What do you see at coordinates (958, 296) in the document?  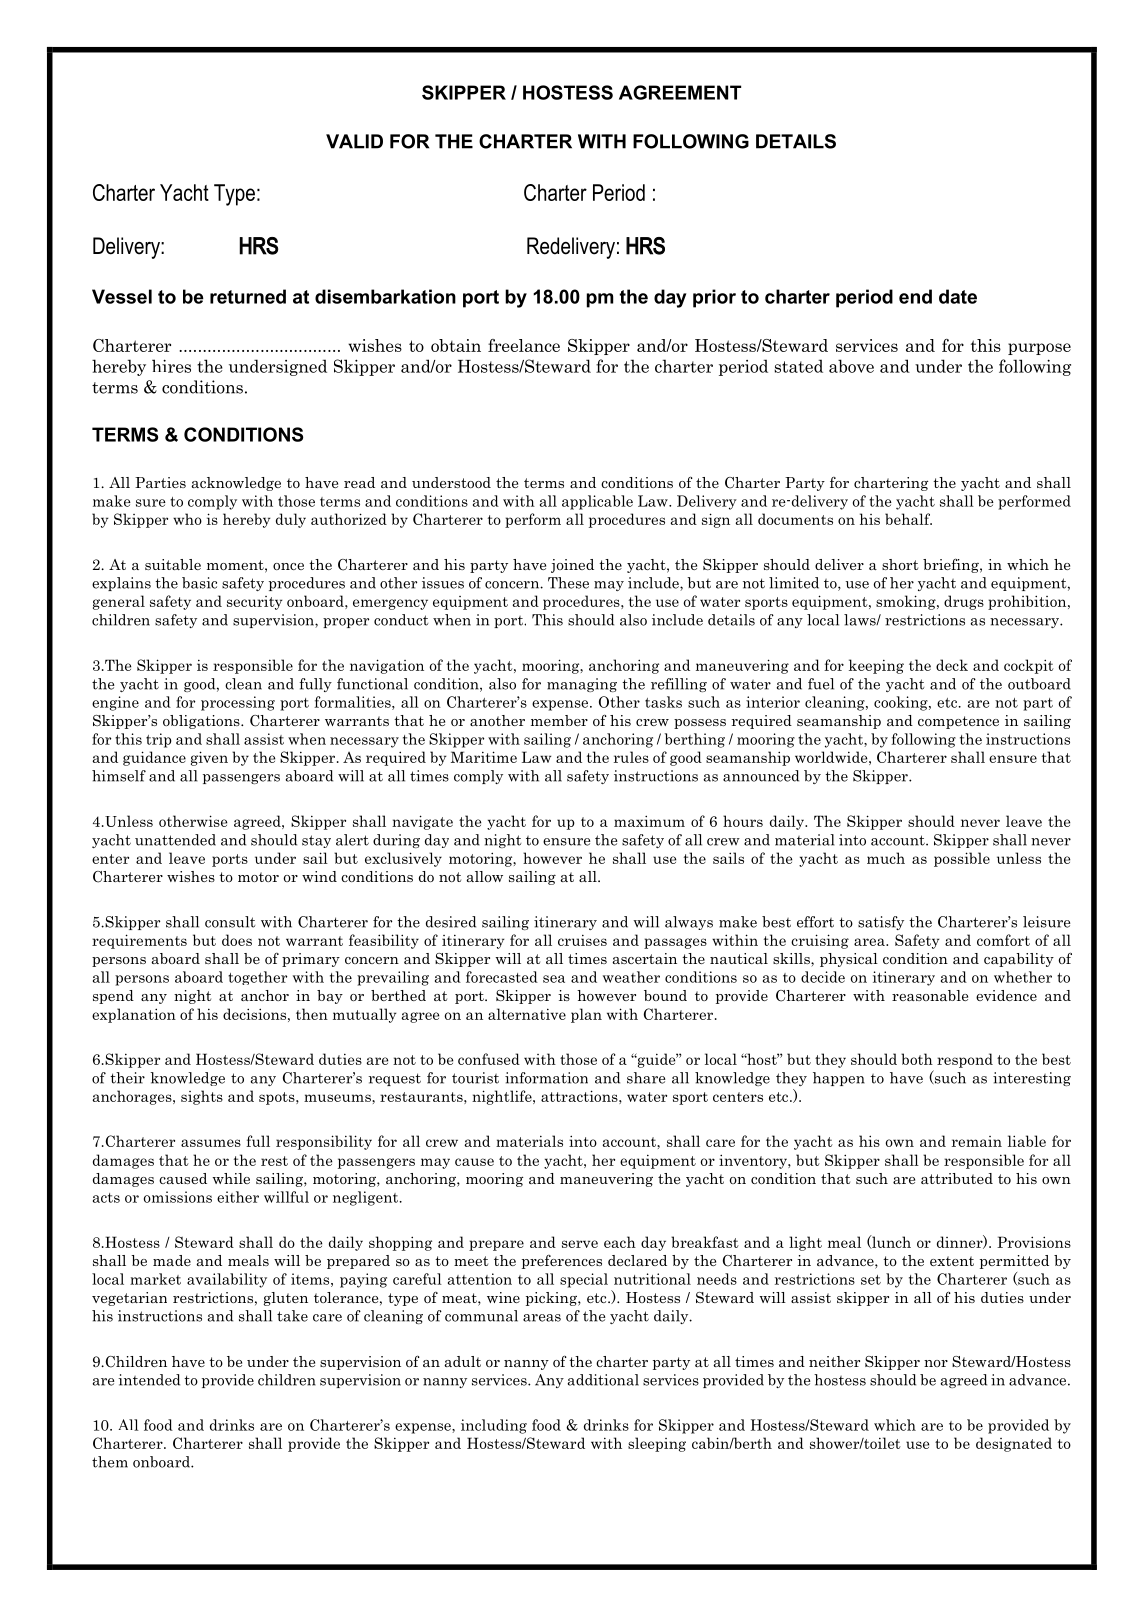 I see `date` at bounding box center [958, 296].
